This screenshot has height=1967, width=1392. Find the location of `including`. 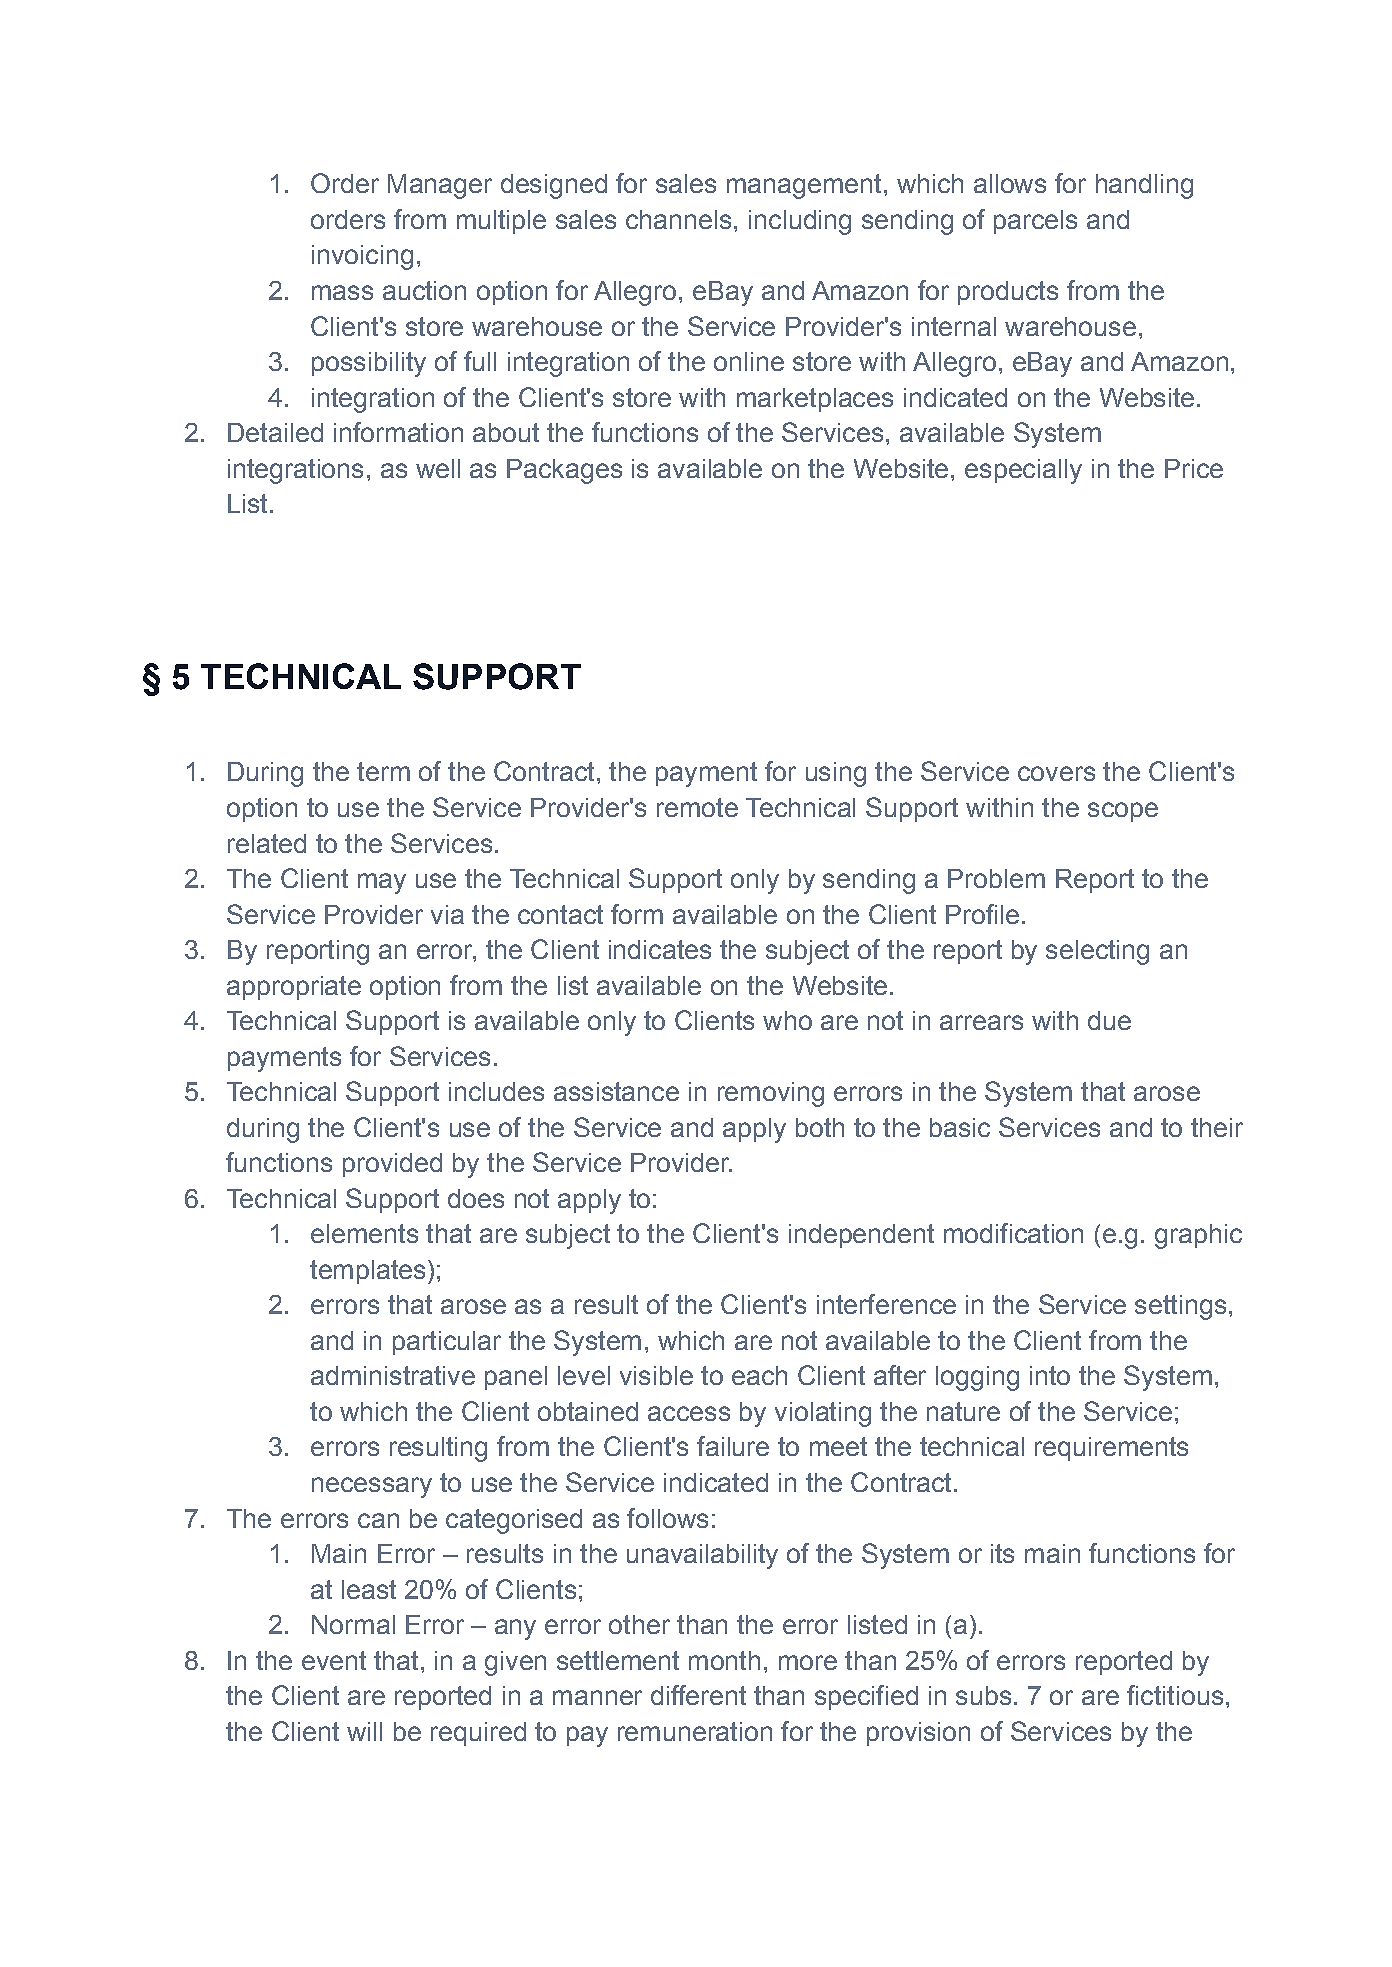

including is located at coordinates (800, 222).
